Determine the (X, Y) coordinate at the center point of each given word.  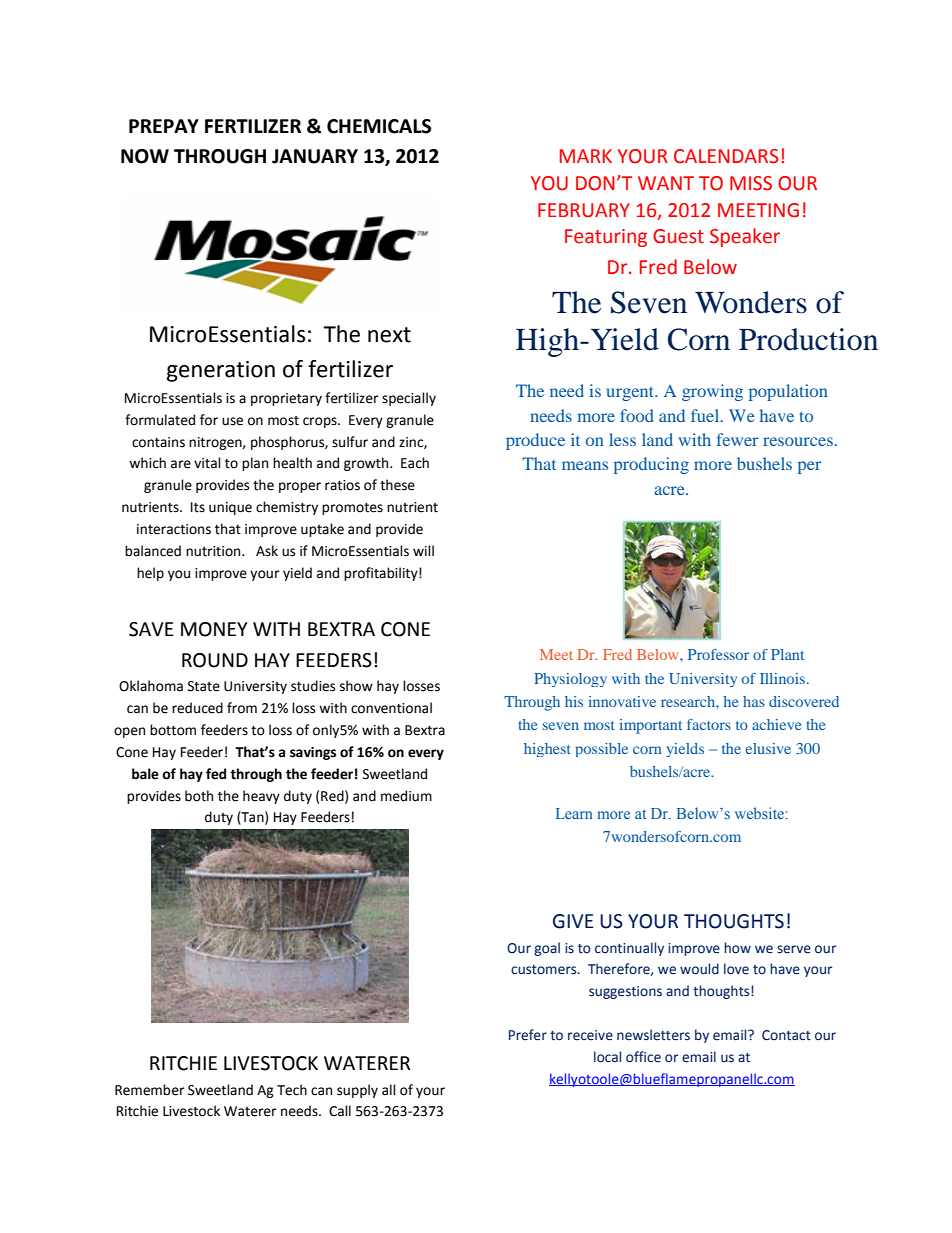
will (423, 550)
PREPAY (164, 126)
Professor (718, 654)
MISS (751, 183)
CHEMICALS (379, 126)
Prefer (528, 1035)
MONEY (214, 629)
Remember (150, 1090)
